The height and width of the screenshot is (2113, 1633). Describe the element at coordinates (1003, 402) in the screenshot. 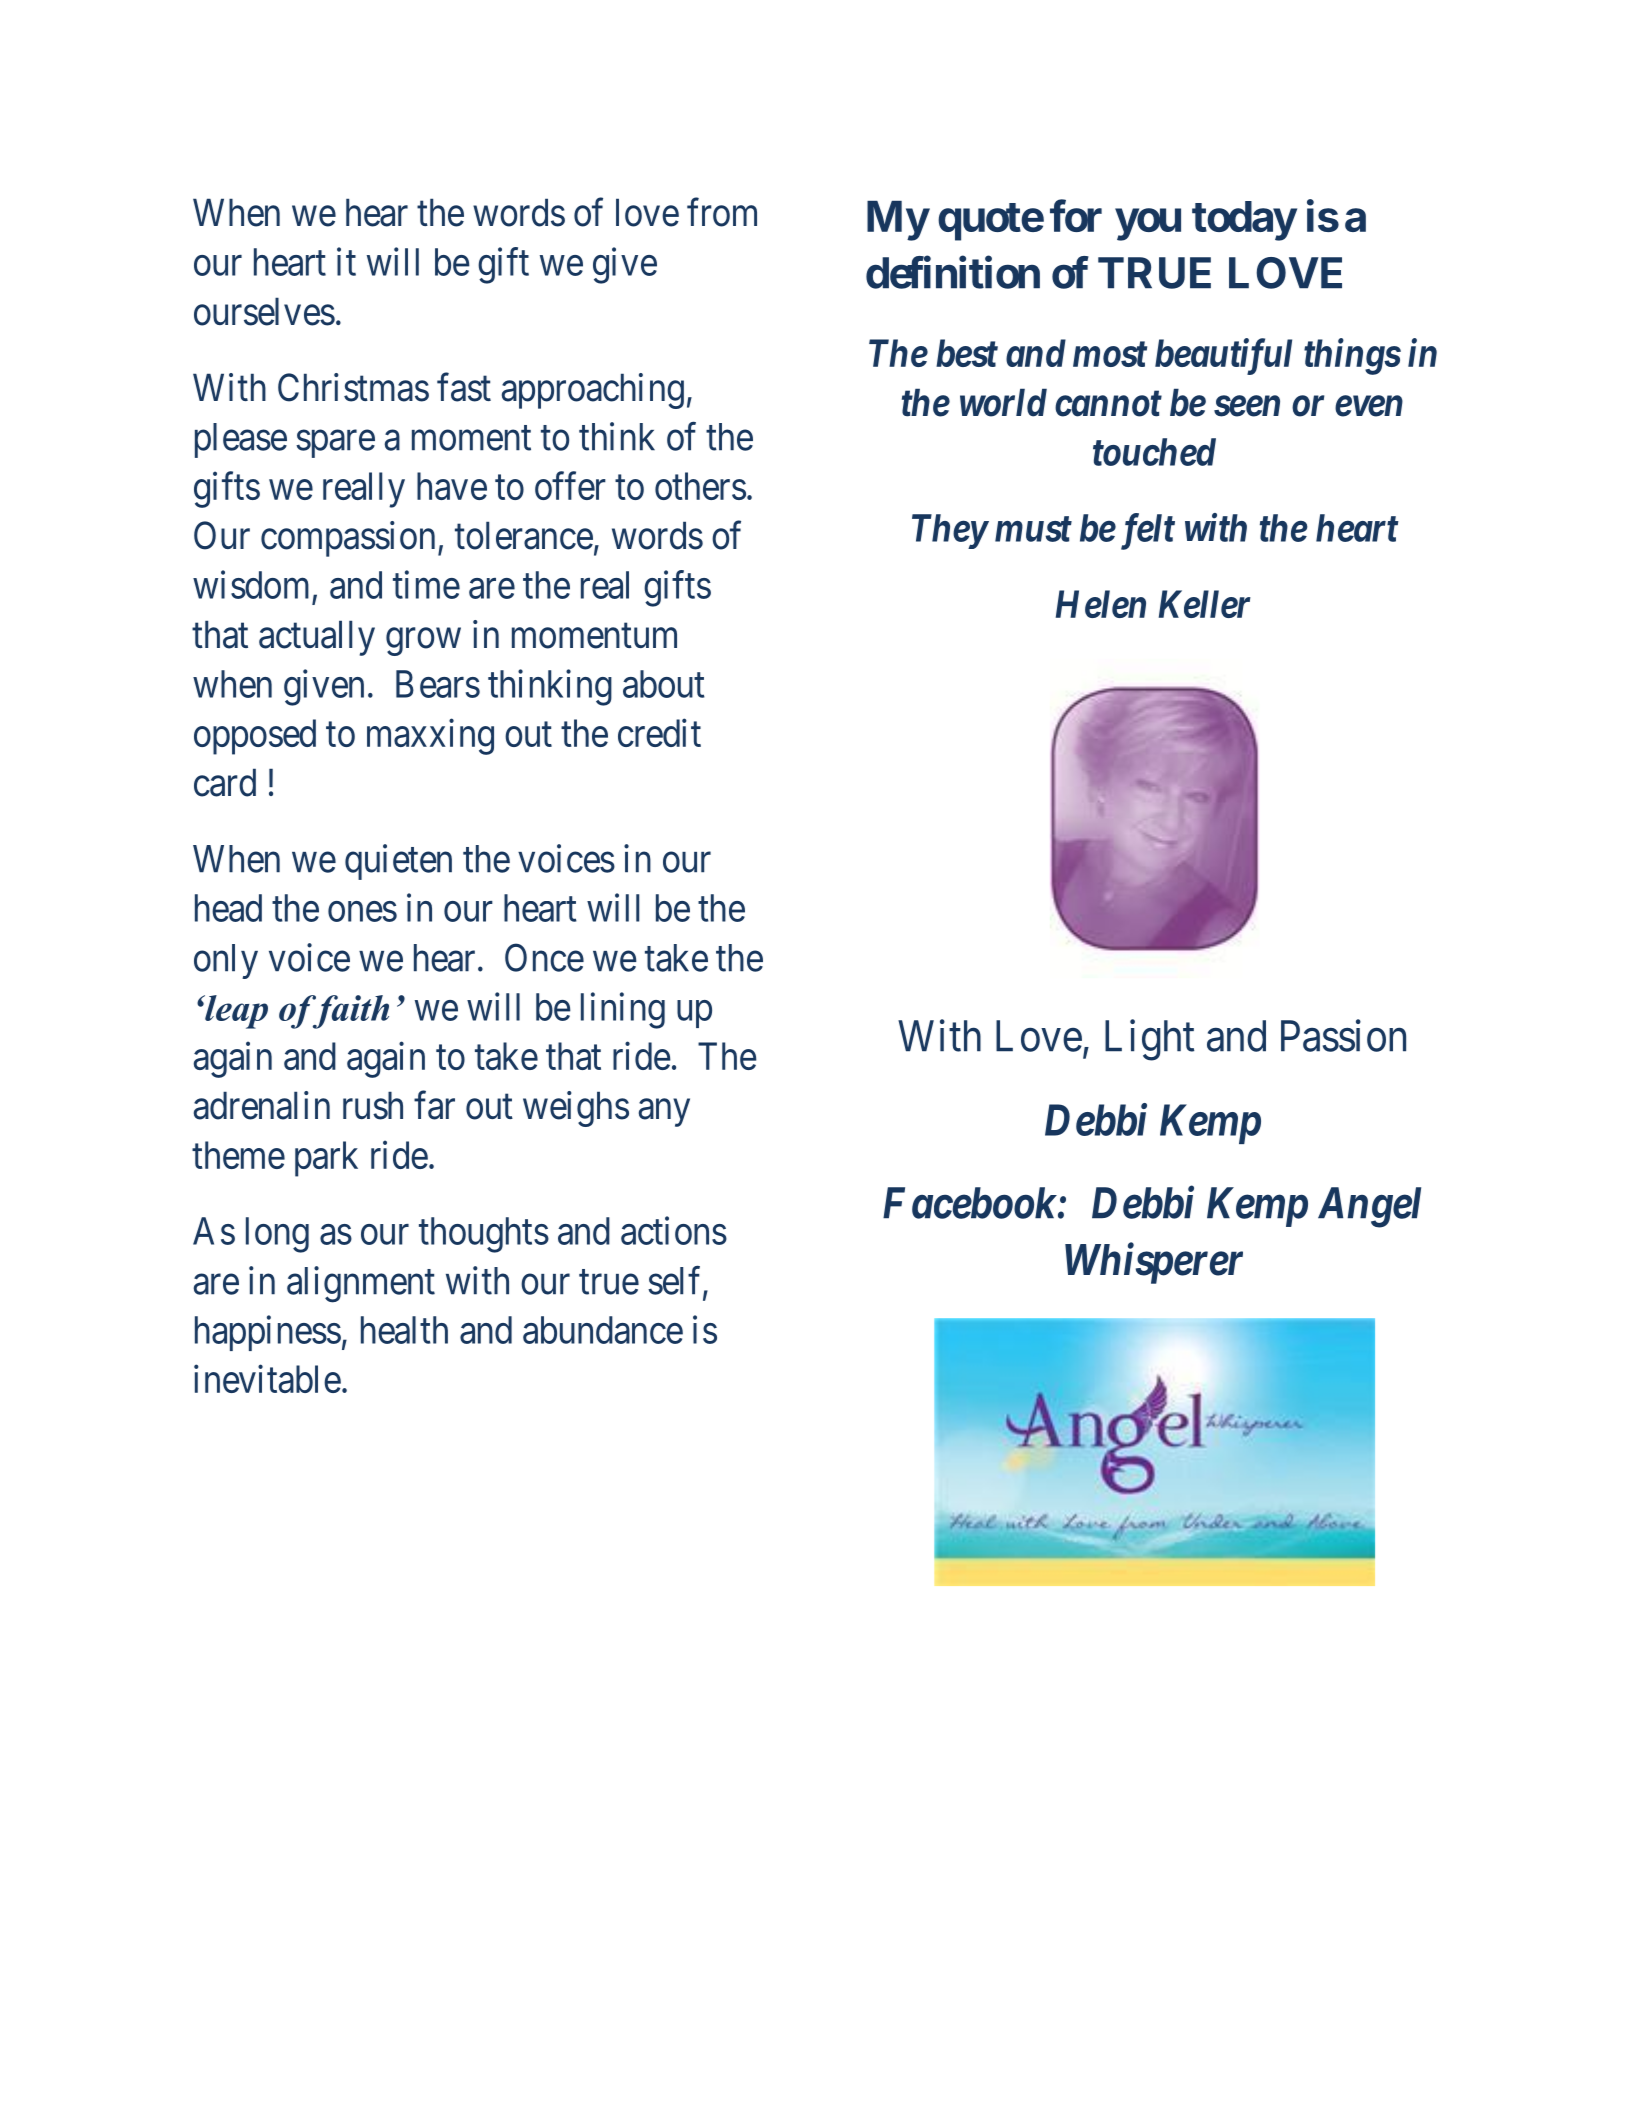

I see `world` at that location.
